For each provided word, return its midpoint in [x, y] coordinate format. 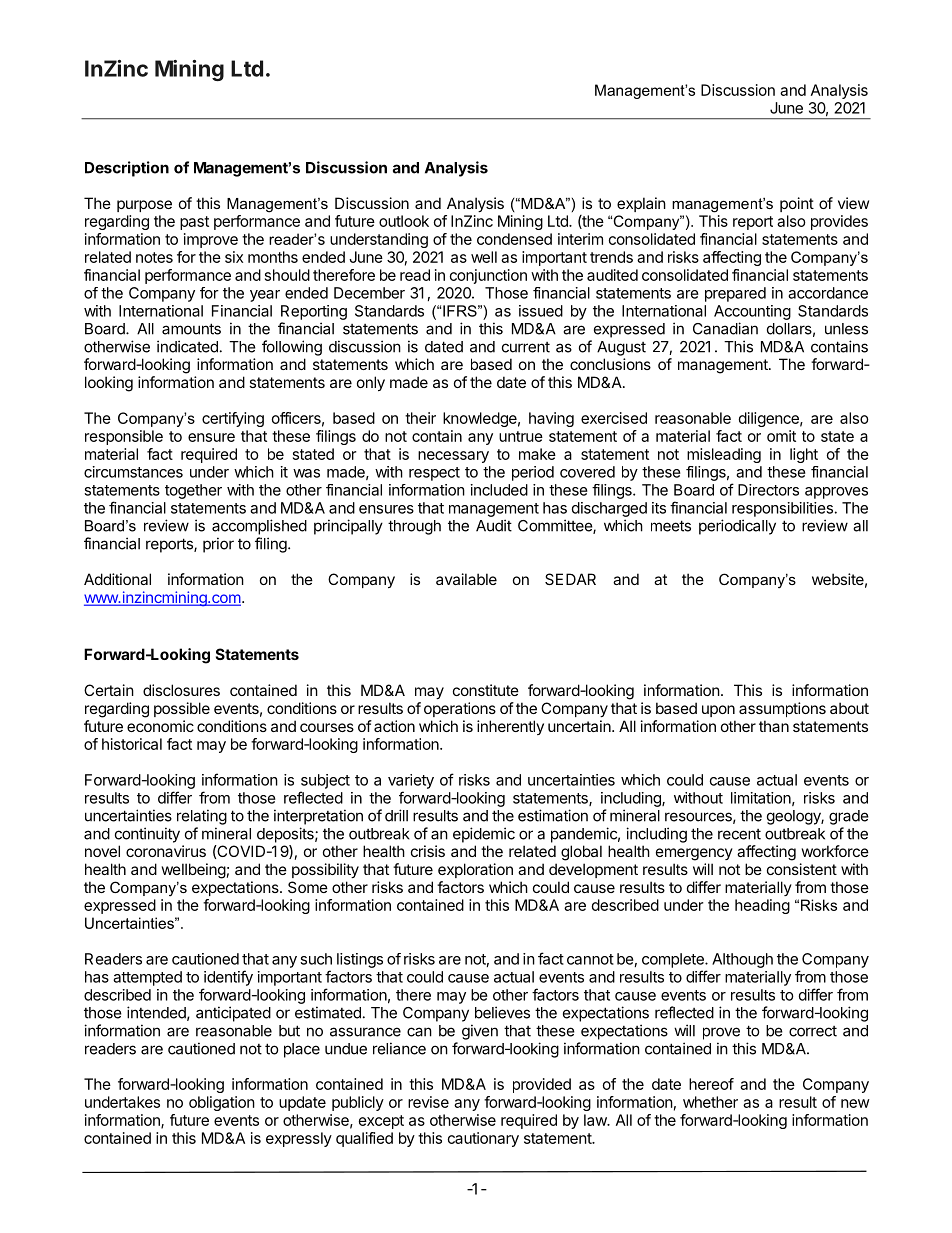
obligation [222, 1103]
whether [710, 1102]
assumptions [782, 709]
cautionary [483, 1139]
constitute [486, 690]
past [194, 223]
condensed [514, 239]
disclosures [181, 690]
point [797, 204]
